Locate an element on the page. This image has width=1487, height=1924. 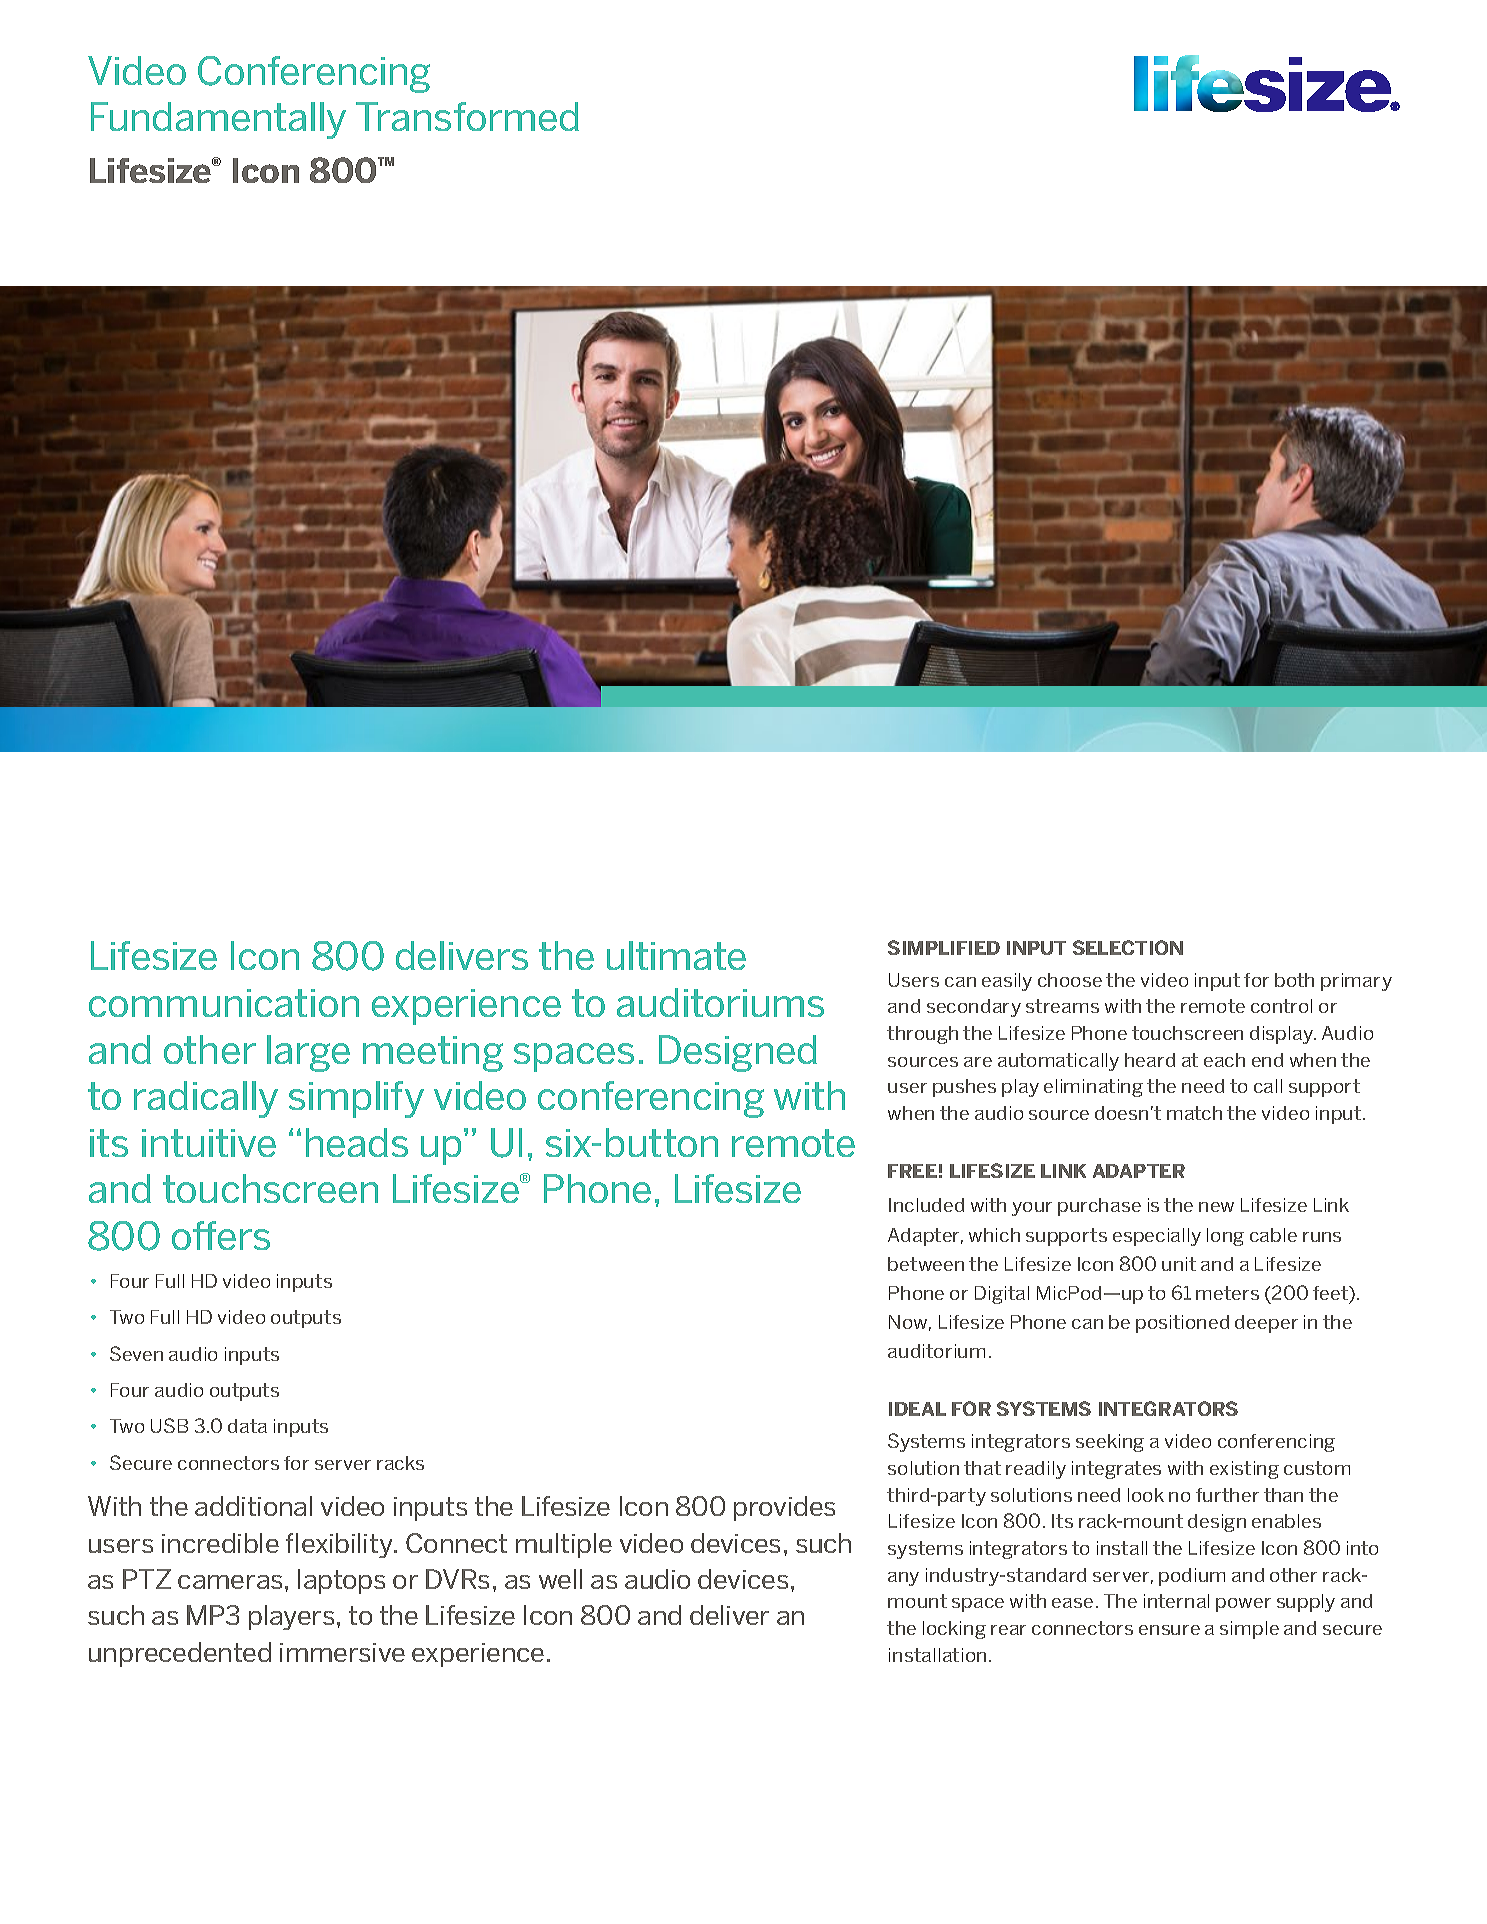
FREE is located at coordinates (912, 1171).
